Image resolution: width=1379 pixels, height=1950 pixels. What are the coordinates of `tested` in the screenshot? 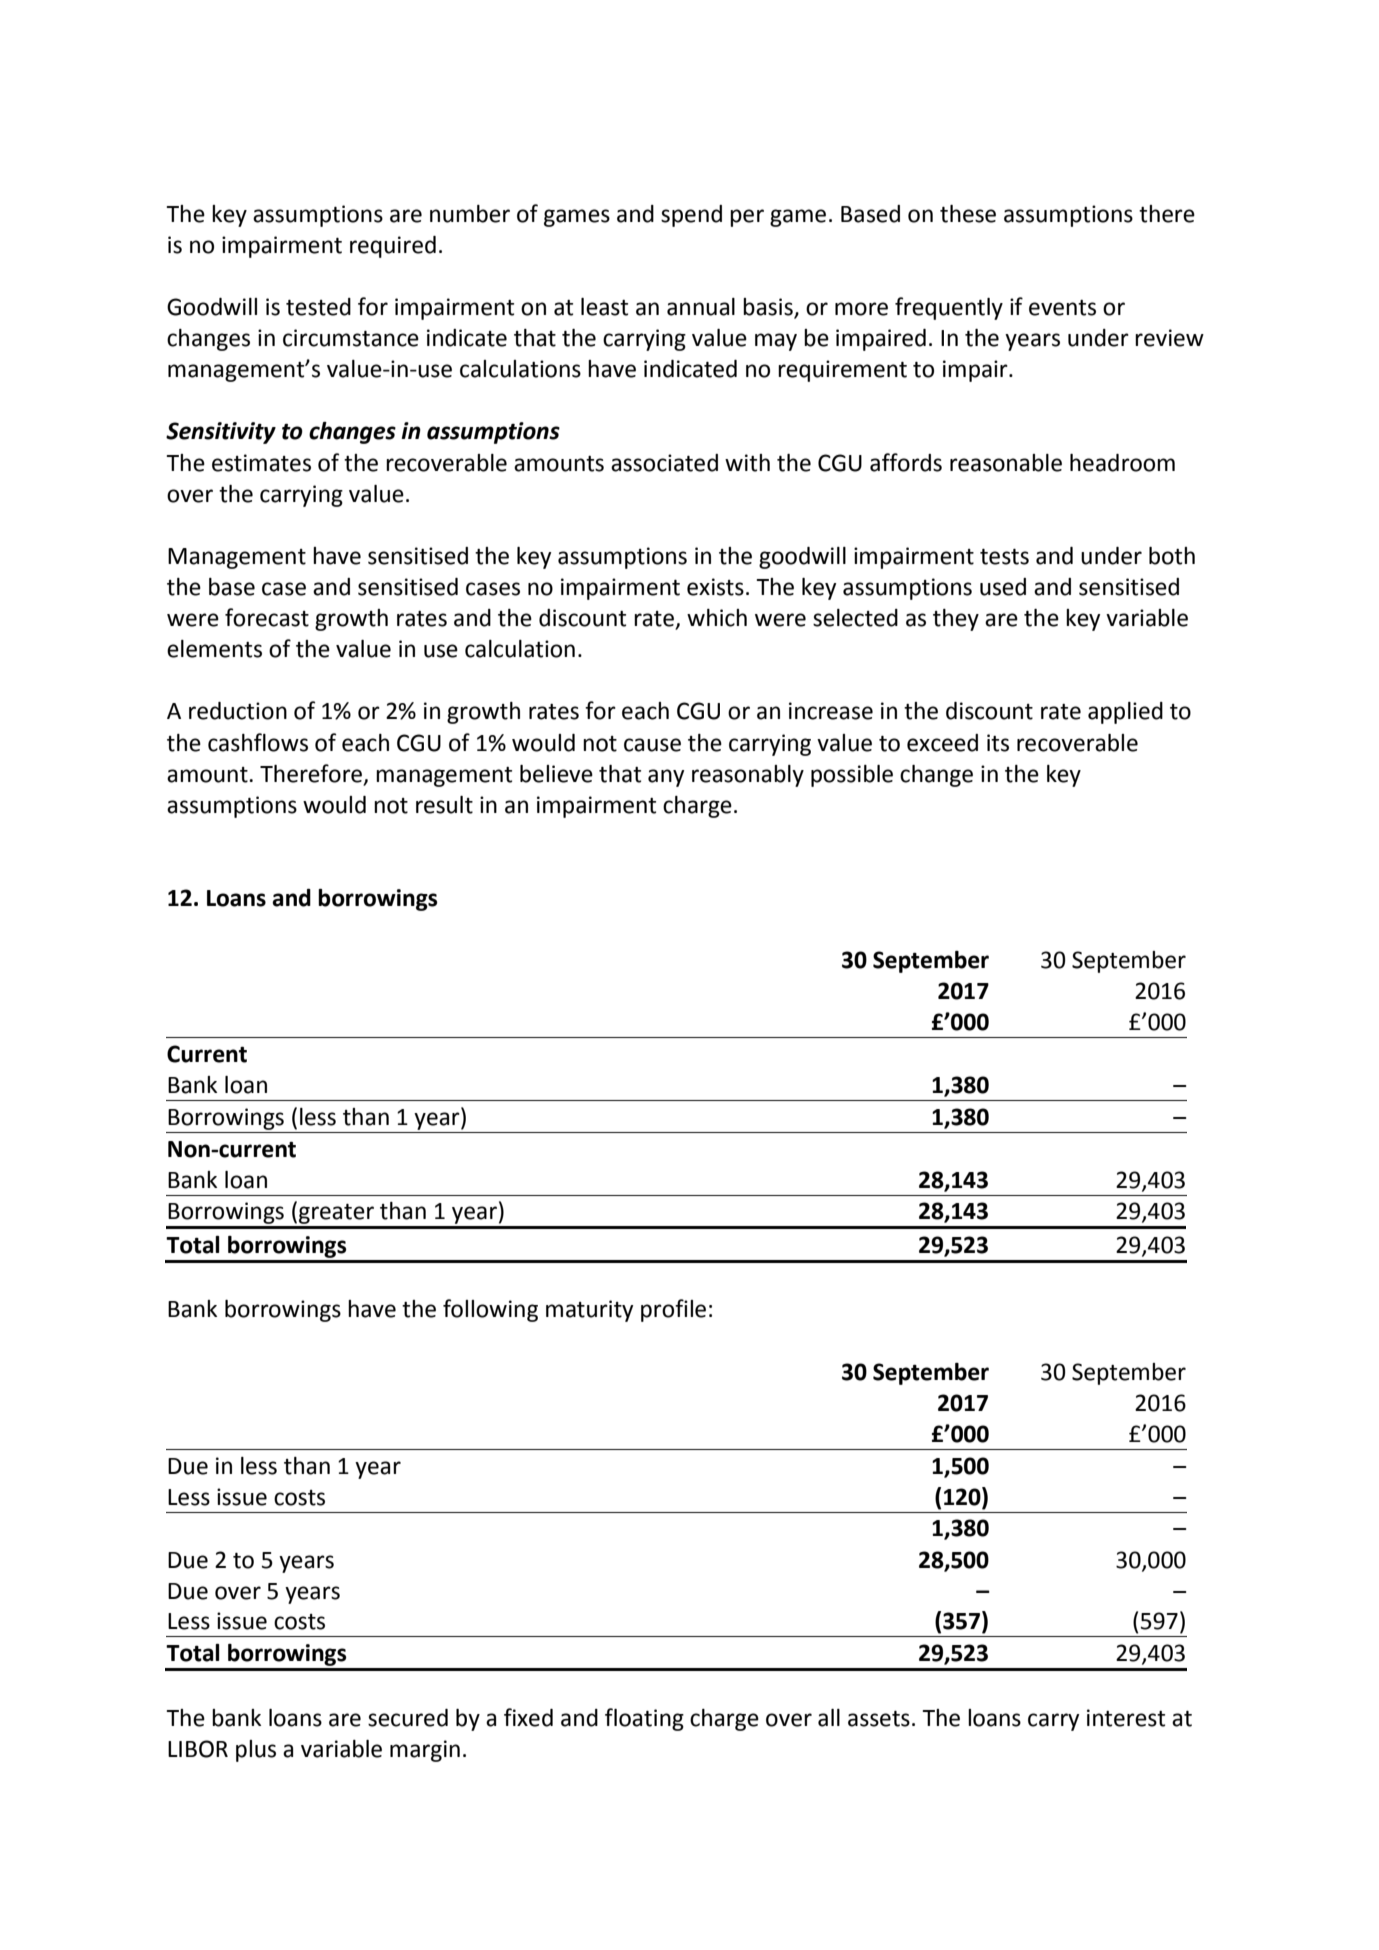 It's located at (318, 307).
